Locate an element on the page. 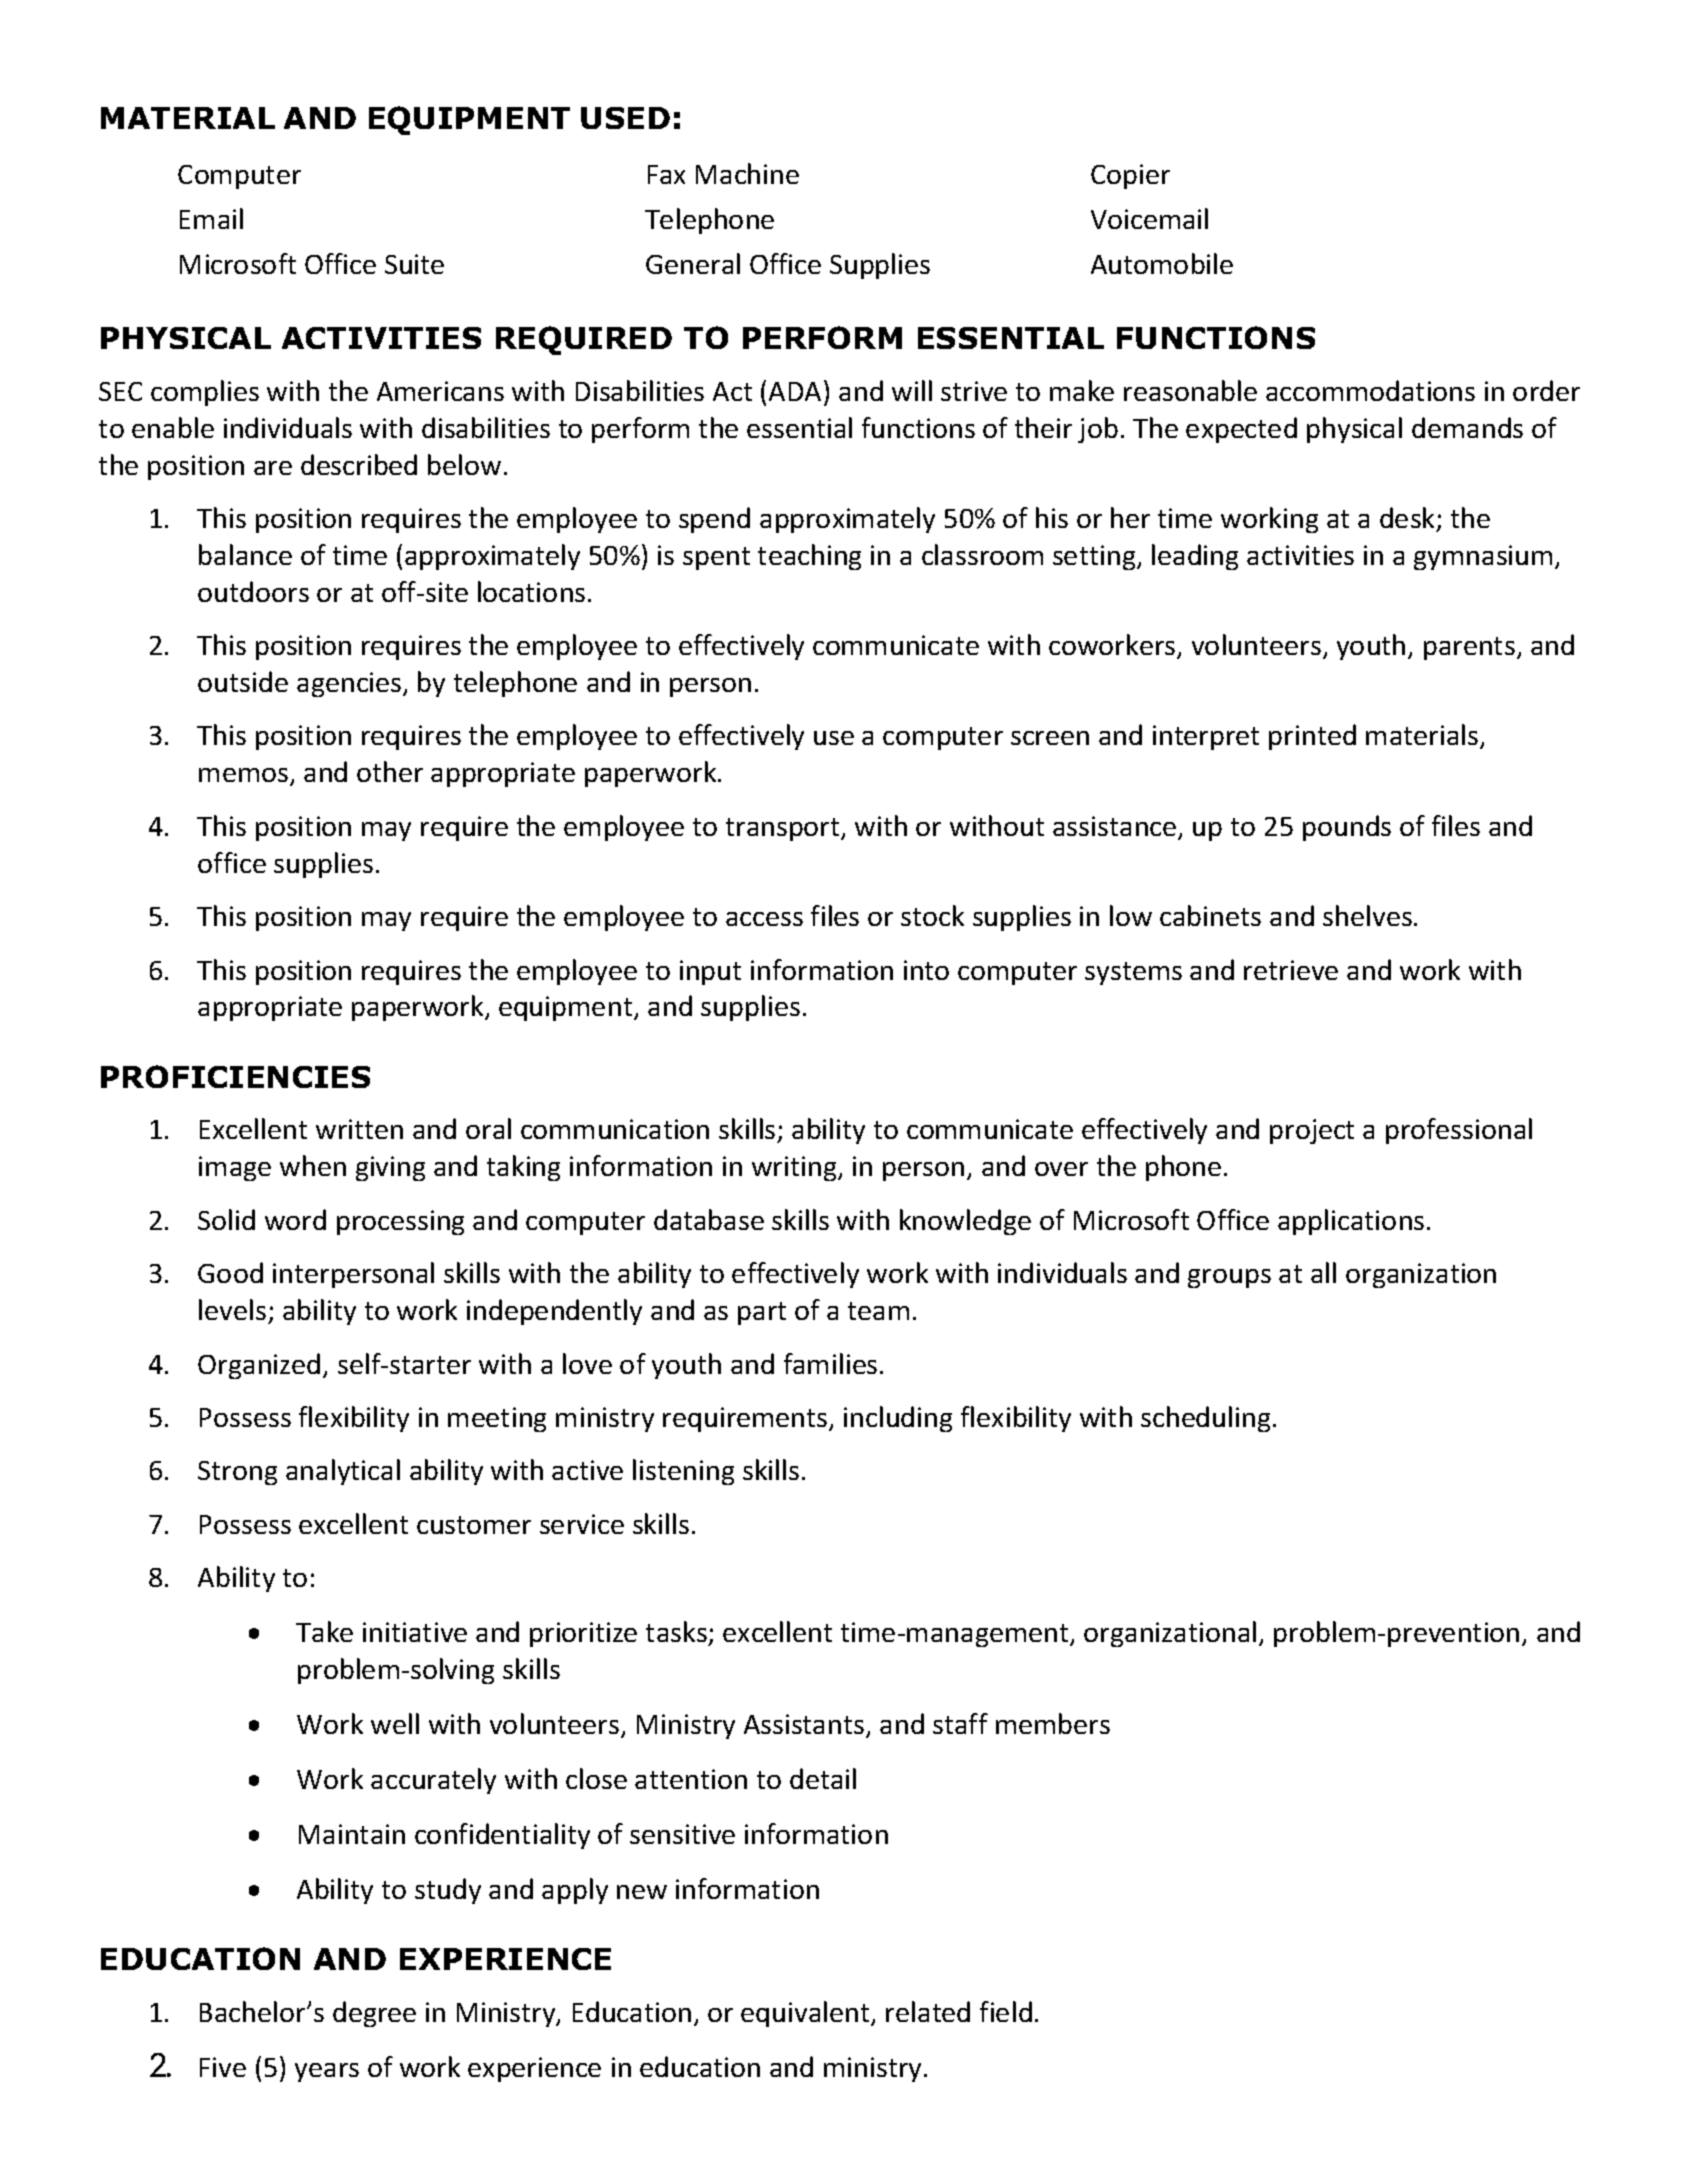 This image has width=1681, height=2176. PROFICIENCIES is located at coordinates (235, 1076).
